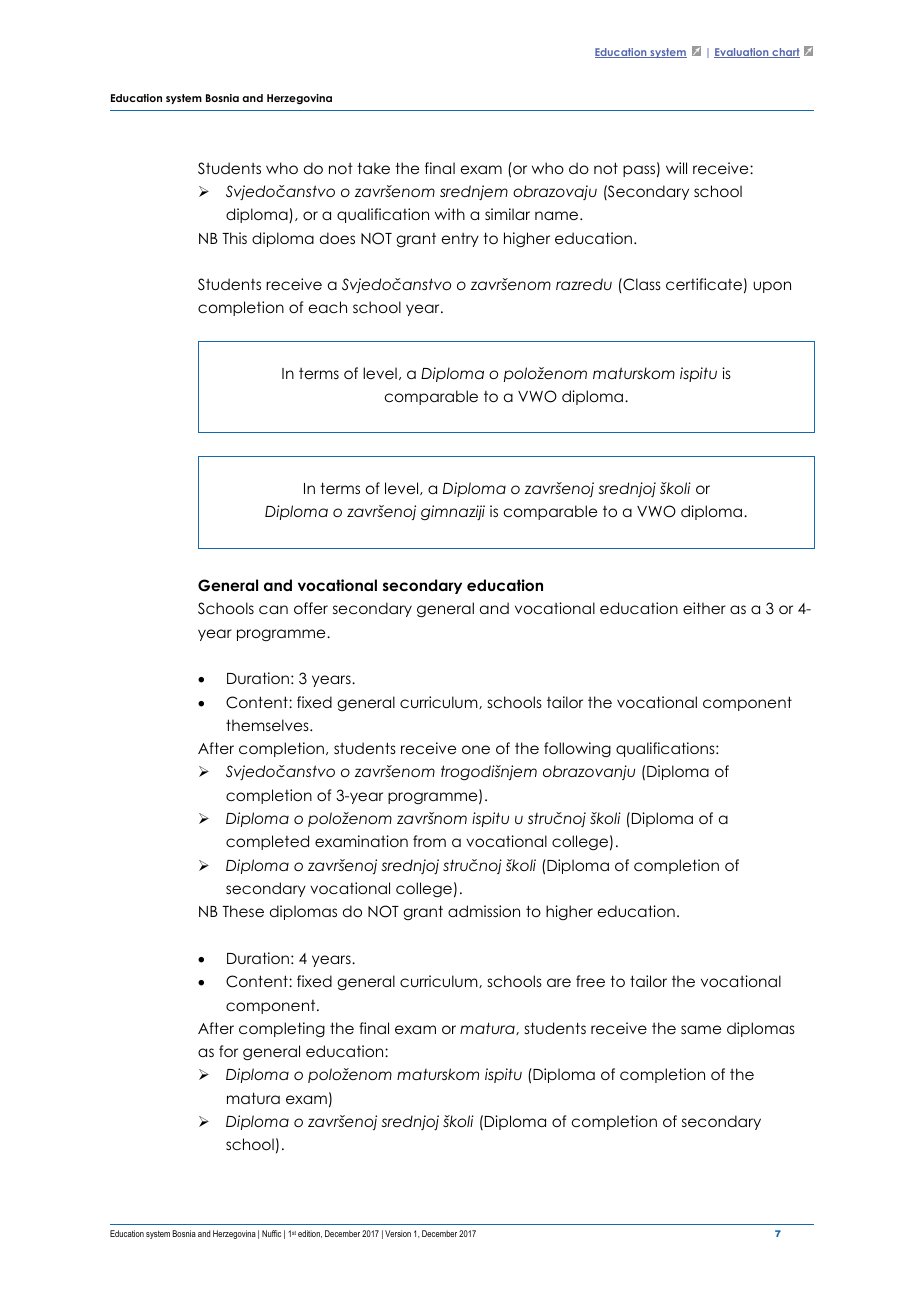 This screenshot has width=924, height=1308. Describe the element at coordinates (701, 1029) in the screenshot. I see `same` at that location.
